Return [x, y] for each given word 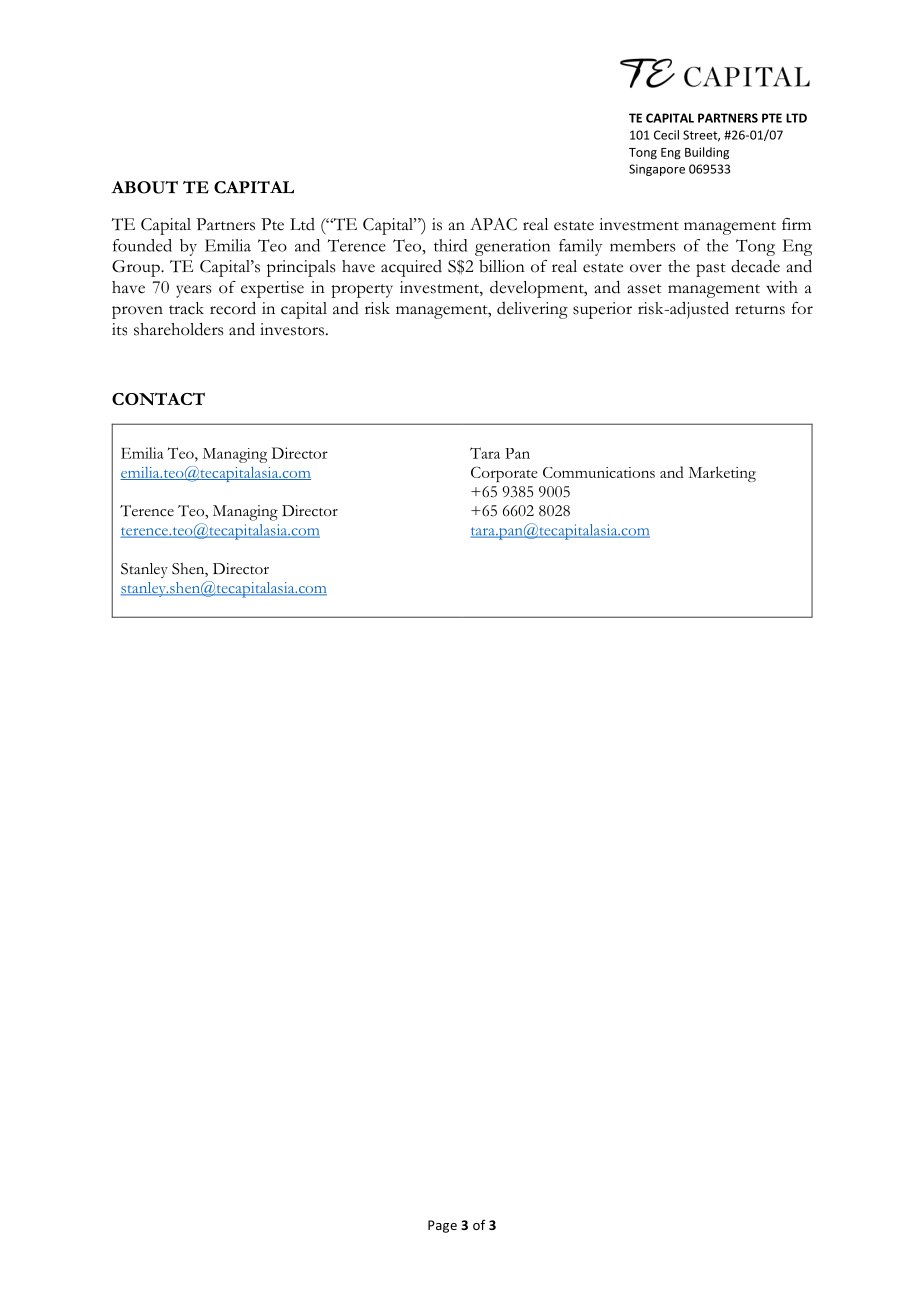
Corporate [504, 474]
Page [442, 1226]
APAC [493, 224]
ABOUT [144, 187]
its [119, 329]
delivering [532, 310]
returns [760, 310]
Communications [599, 472]
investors [292, 329]
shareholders [178, 329]
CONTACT [158, 399]
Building [707, 153]
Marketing [722, 474]
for [802, 308]
